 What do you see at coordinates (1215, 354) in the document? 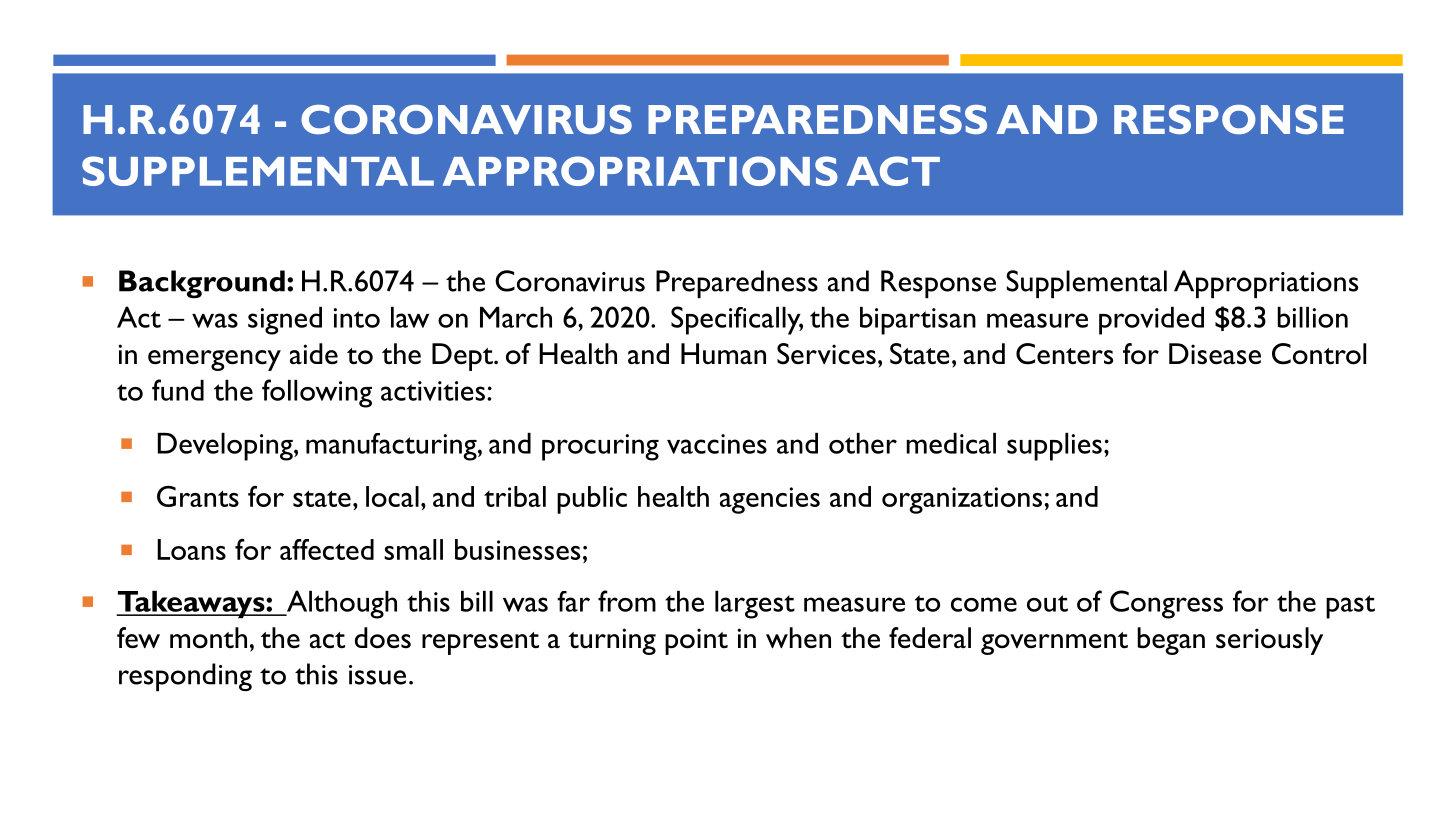
I see `Disease` at bounding box center [1215, 354].
